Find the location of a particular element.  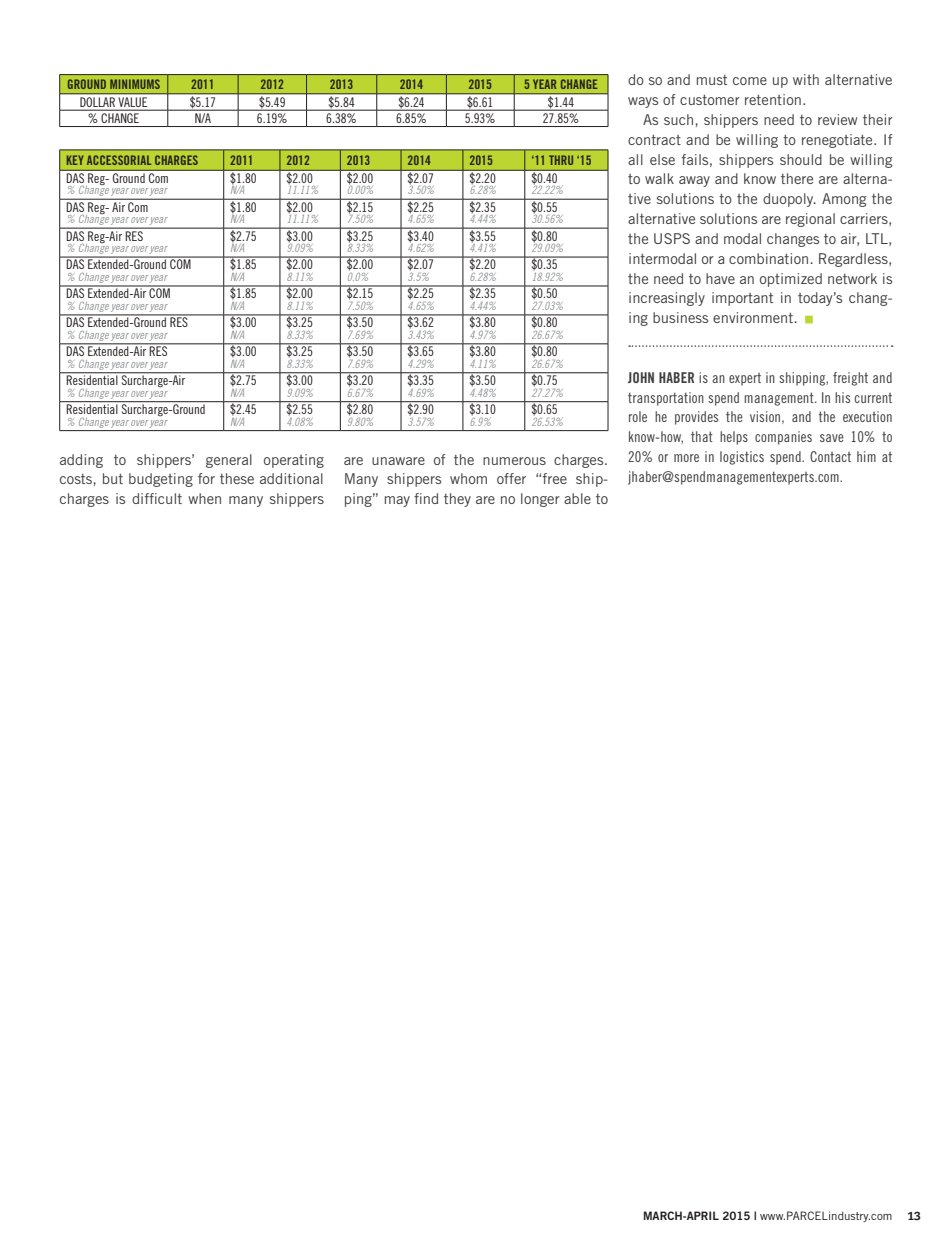

retention is located at coordinates (773, 99).
